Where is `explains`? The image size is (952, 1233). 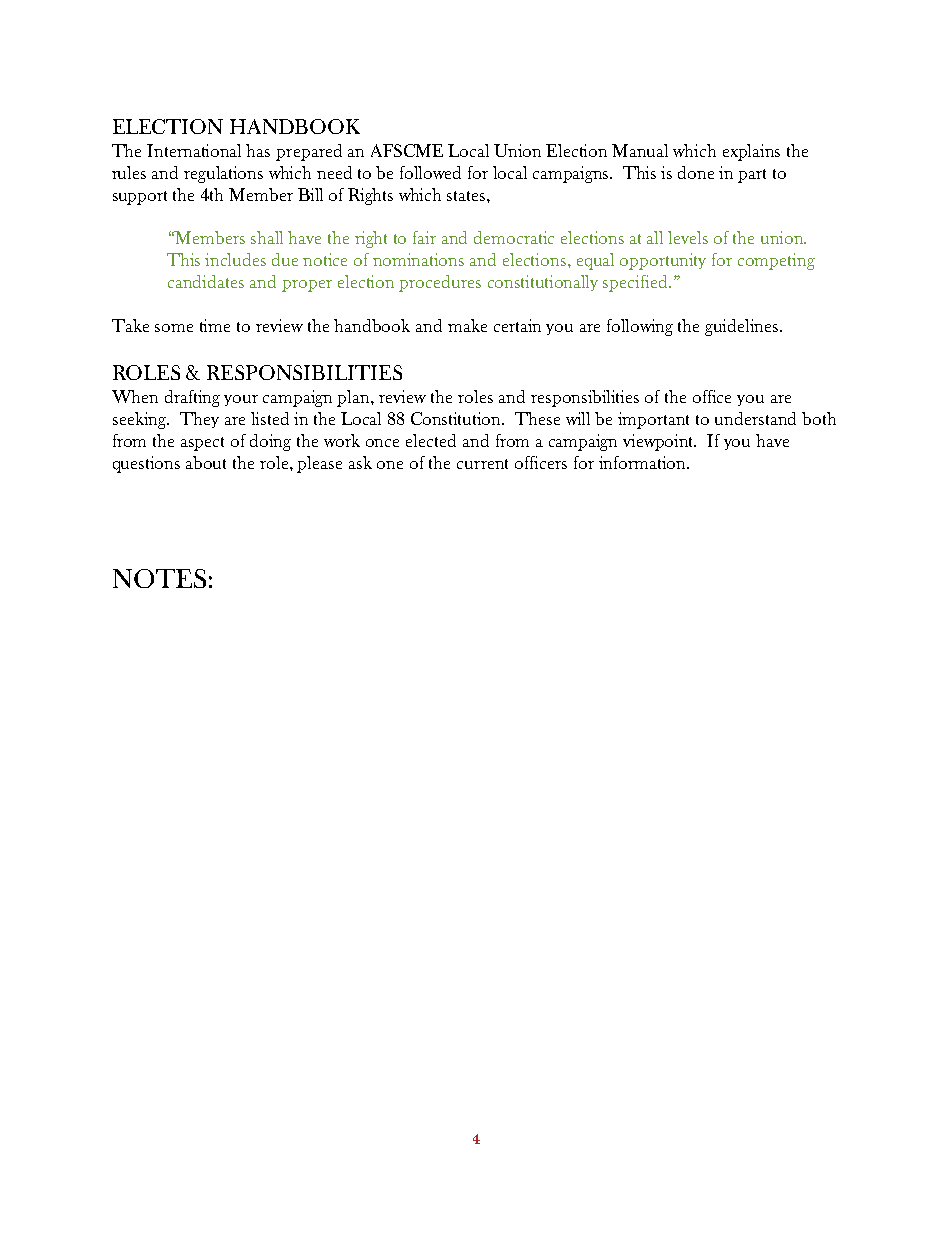 explains is located at coordinates (751, 152).
